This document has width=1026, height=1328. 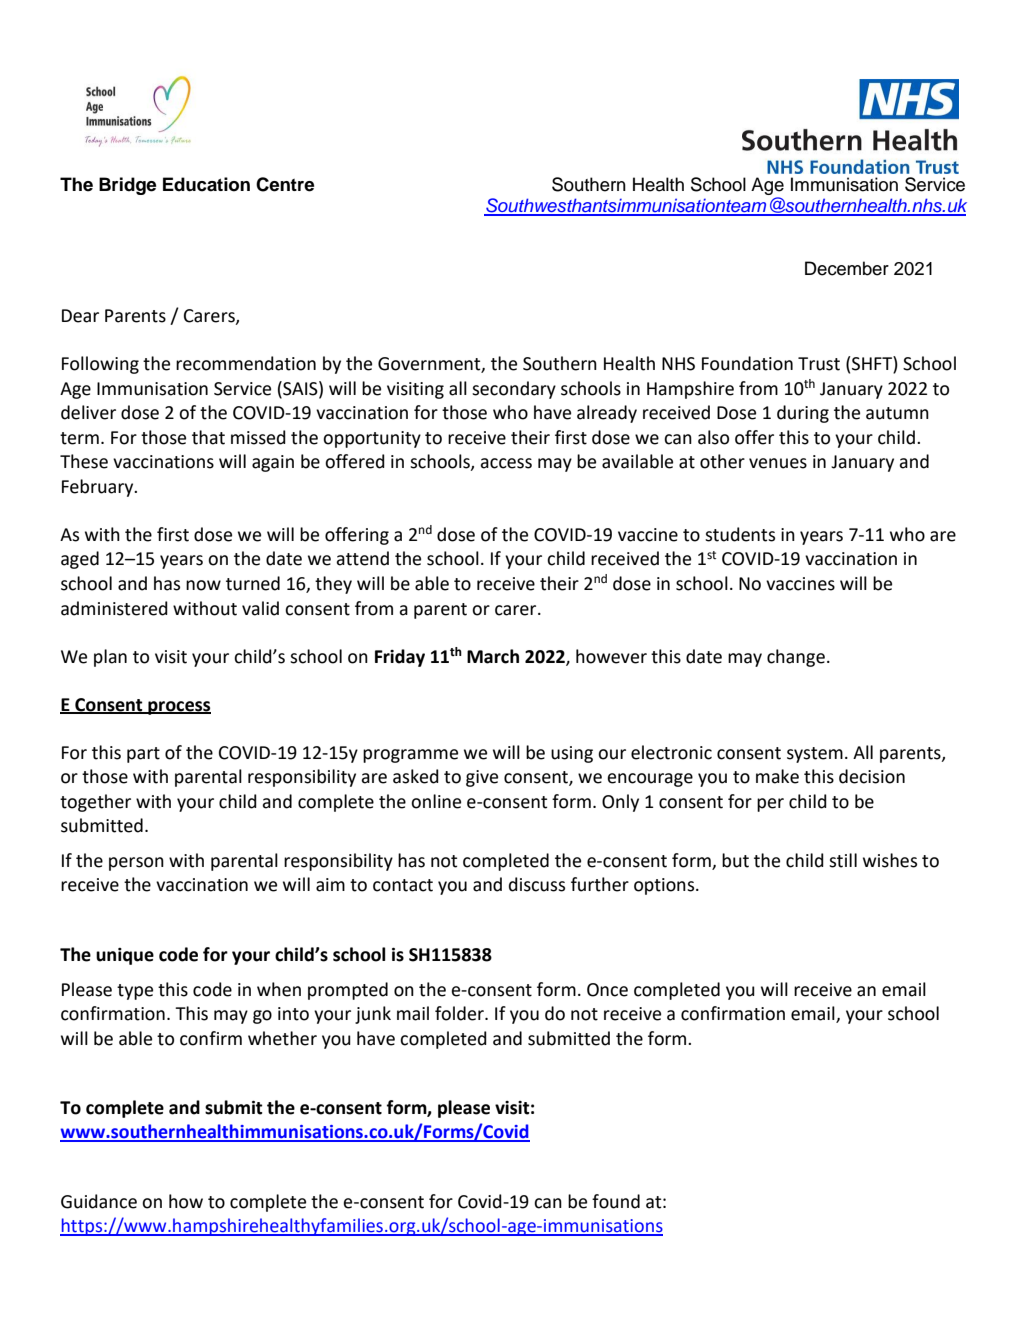 What do you see at coordinates (206, 184) in the document?
I see `Education` at bounding box center [206, 184].
